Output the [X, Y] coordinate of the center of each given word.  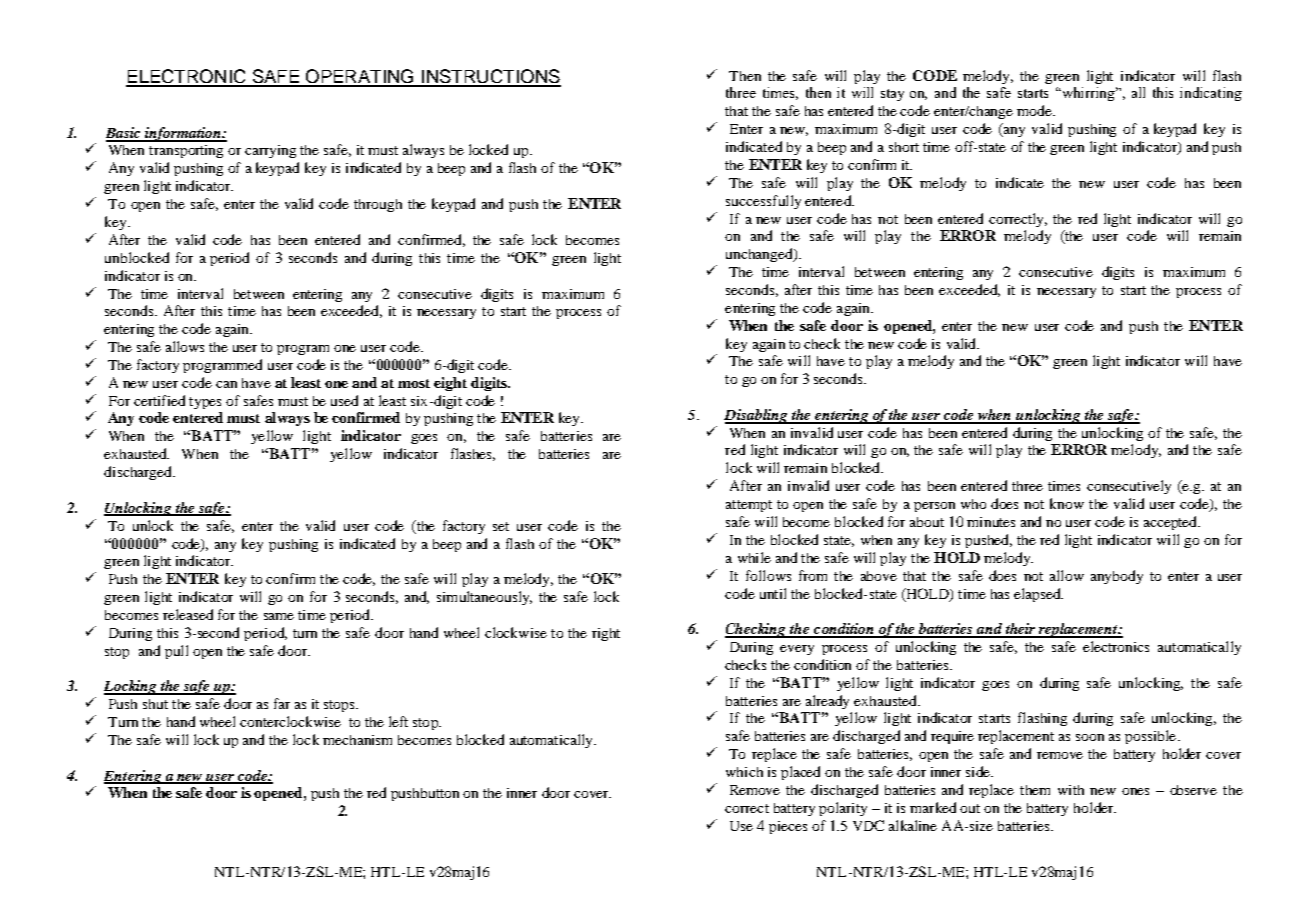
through [378, 205]
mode [1036, 110]
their [1020, 630]
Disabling [757, 416]
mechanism [357, 740]
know [1067, 503]
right [606, 634]
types [205, 403]
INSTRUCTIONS [490, 77]
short [904, 147]
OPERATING [360, 77]
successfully [763, 202]
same [279, 616]
